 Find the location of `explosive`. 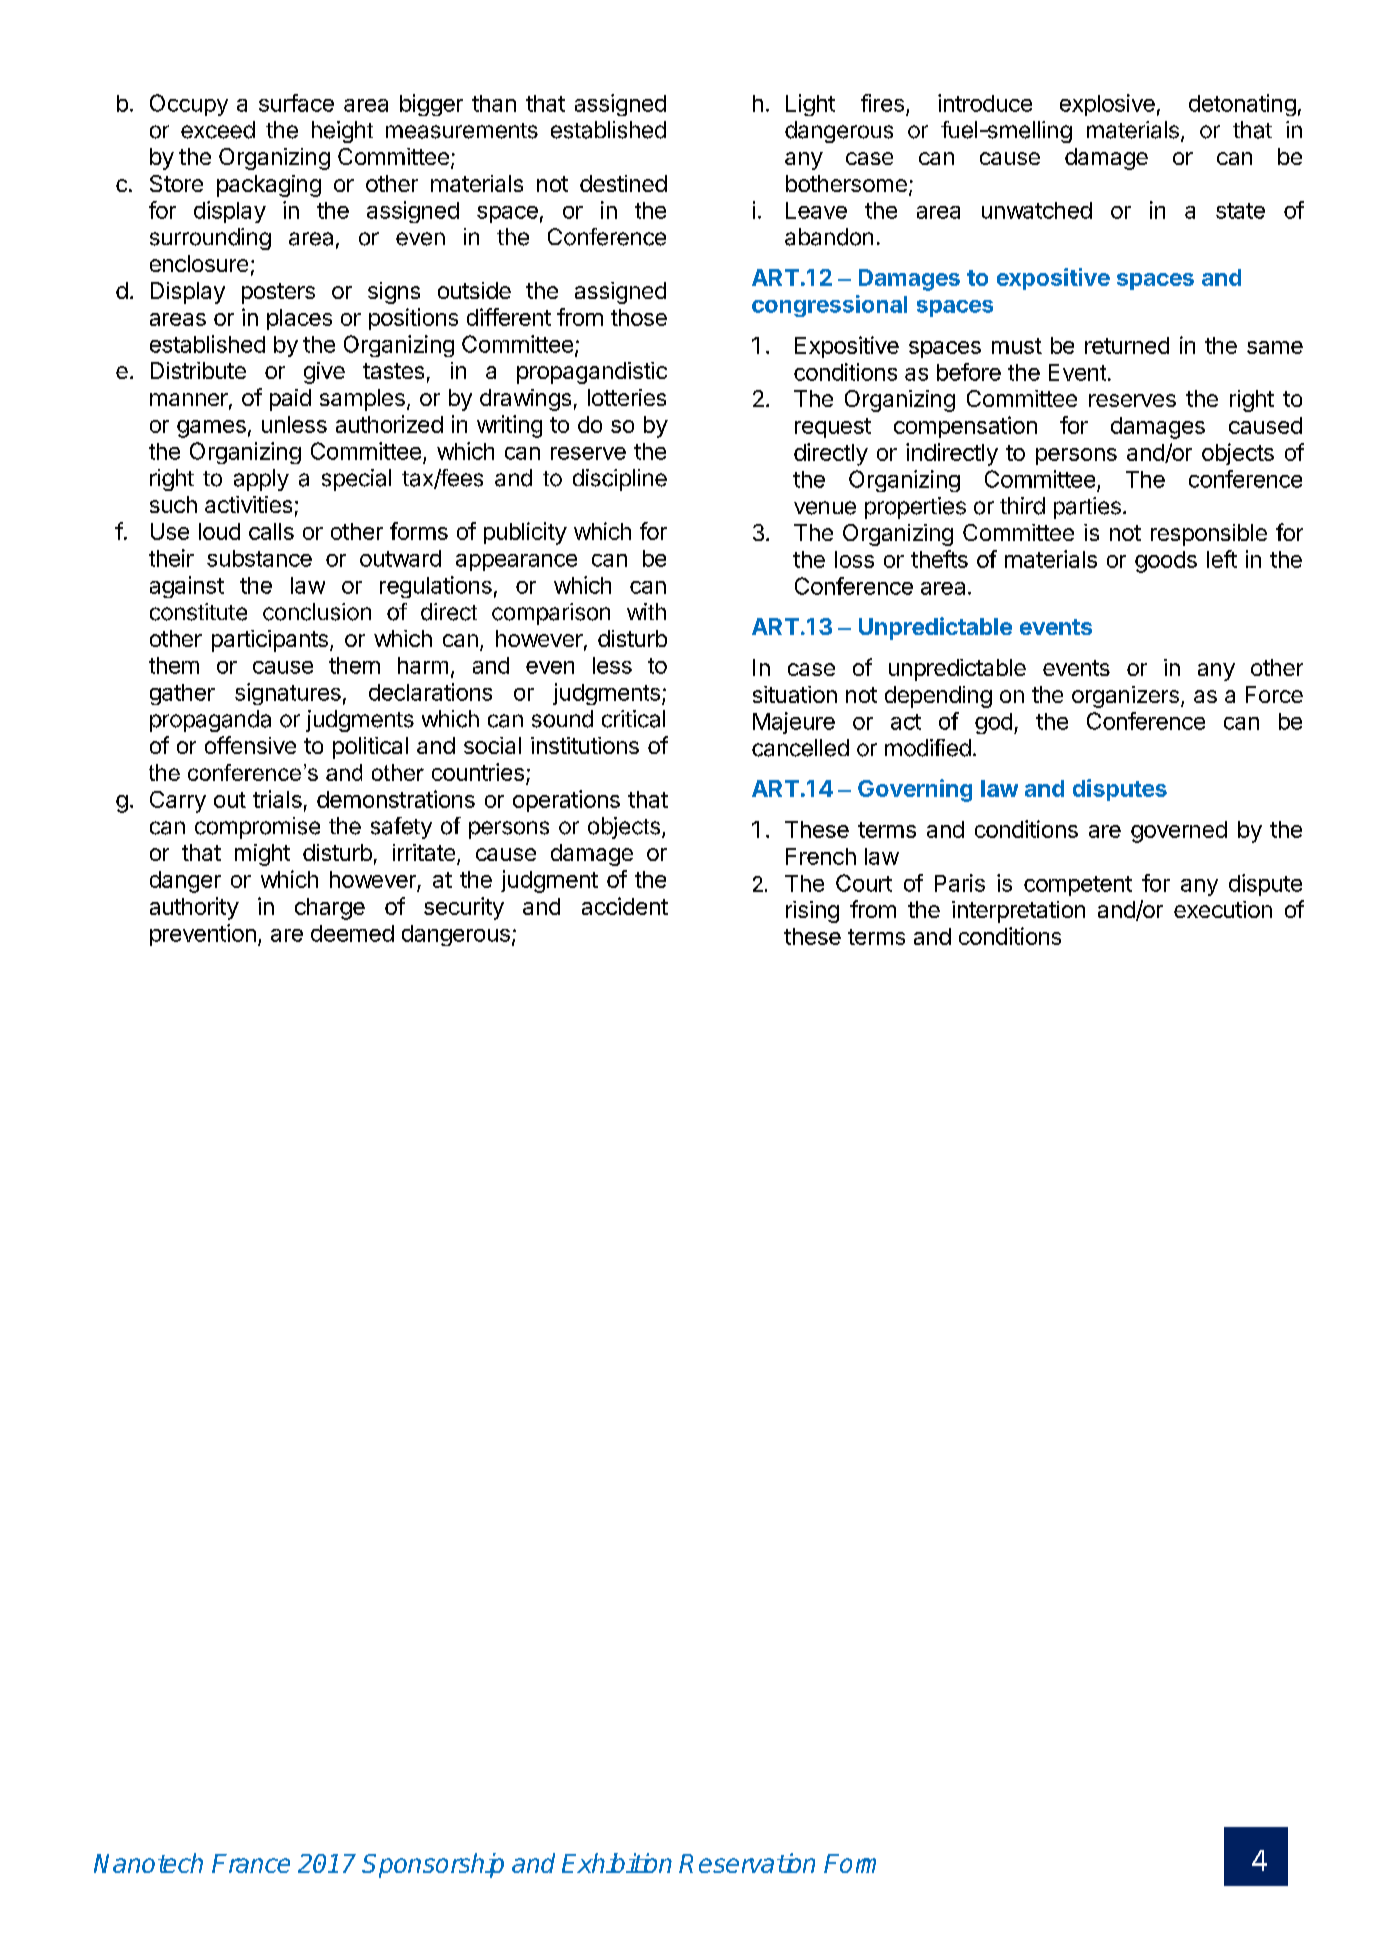

explosive is located at coordinates (1107, 105).
